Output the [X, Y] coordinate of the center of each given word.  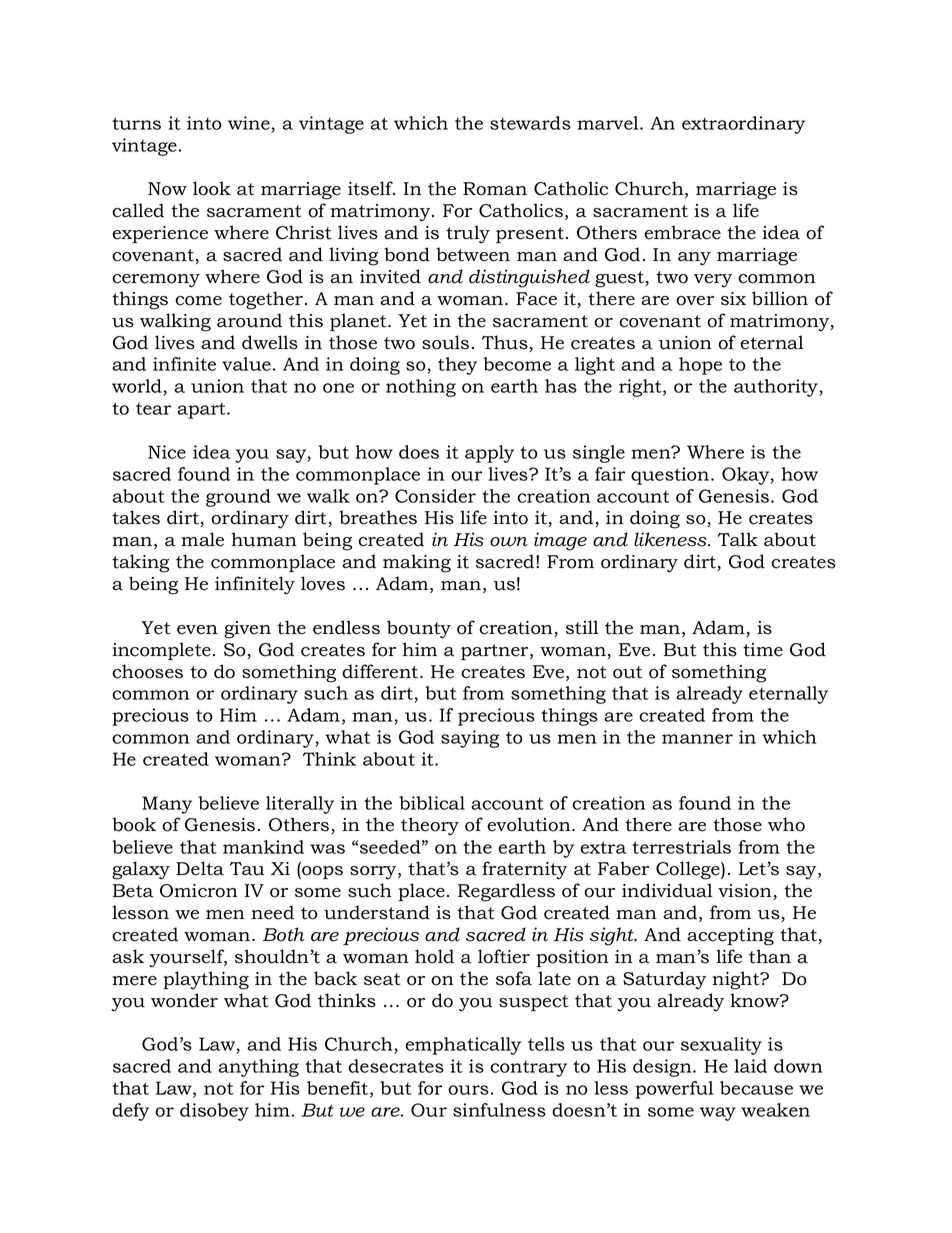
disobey [214, 1112]
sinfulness [499, 1110]
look [212, 188]
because [756, 1088]
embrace [682, 232]
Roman [495, 189]
